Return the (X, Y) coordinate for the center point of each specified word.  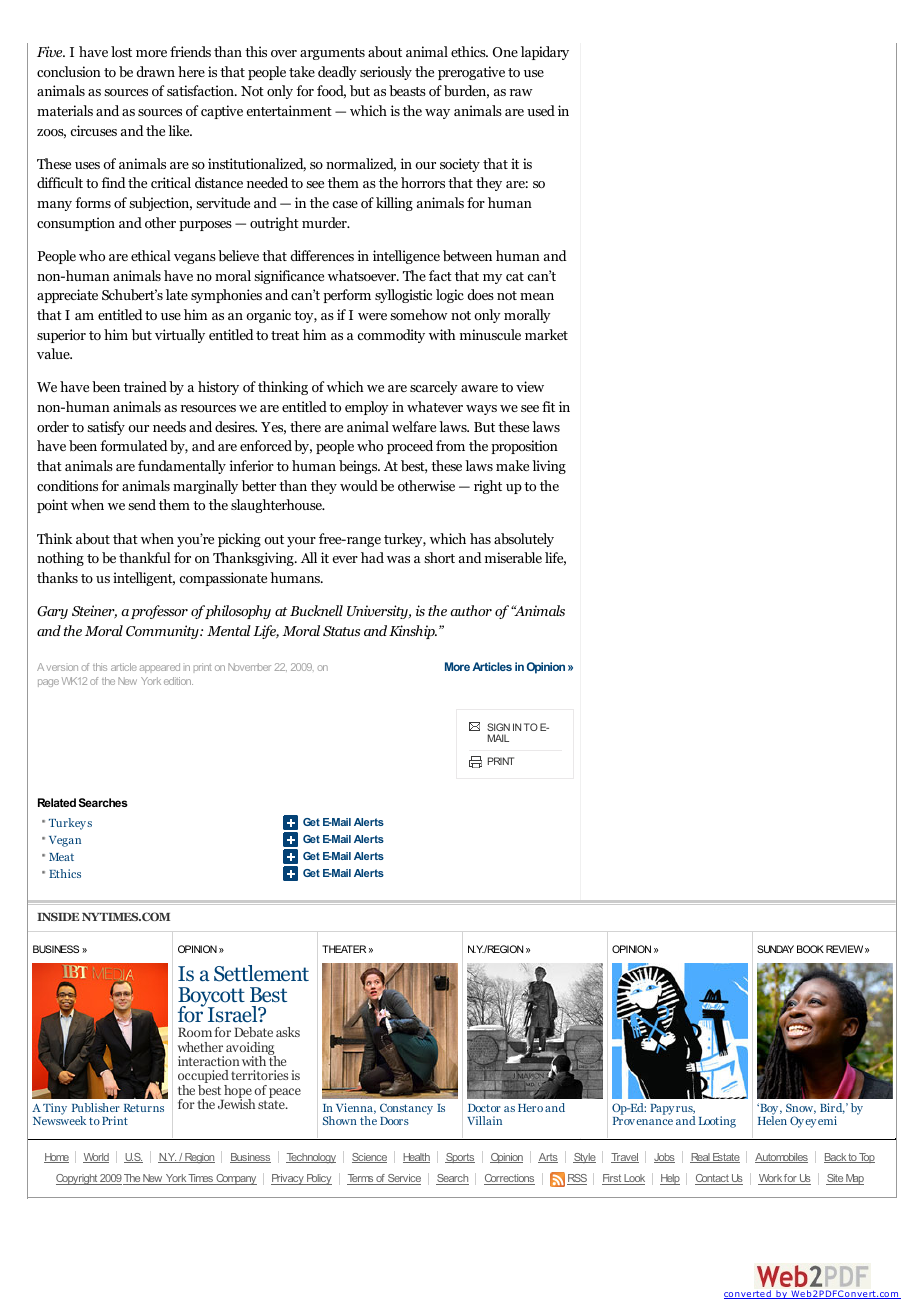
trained (145, 386)
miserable (513, 557)
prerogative (471, 73)
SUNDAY (775, 949)
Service (403, 1179)
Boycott (211, 998)
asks (288, 1032)
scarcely (434, 388)
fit (548, 406)
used (541, 110)
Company (235, 1179)
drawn (155, 71)
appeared (160, 668)
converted (748, 1294)
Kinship (413, 632)
